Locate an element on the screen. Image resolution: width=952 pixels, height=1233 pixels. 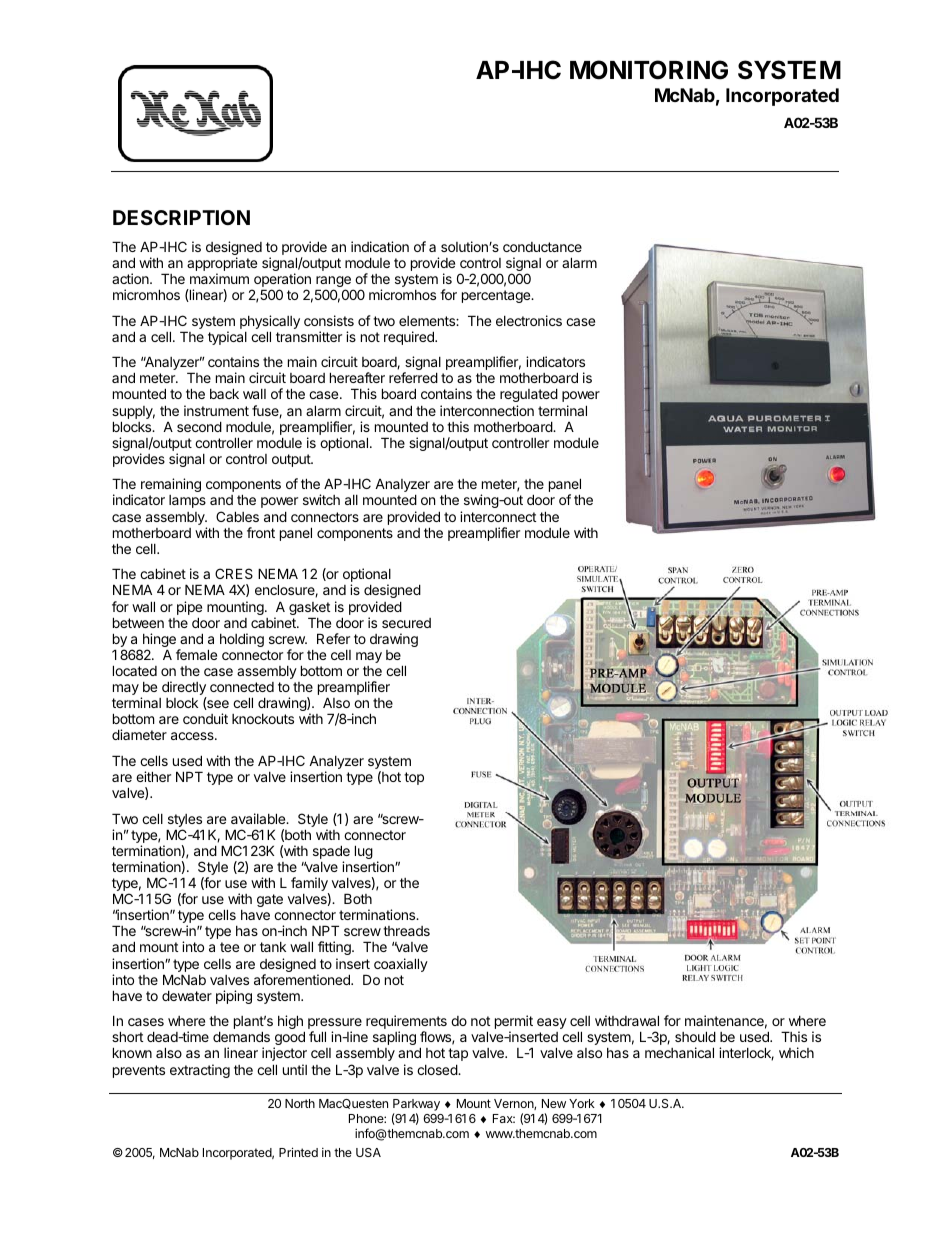
typical is located at coordinates (227, 338).
